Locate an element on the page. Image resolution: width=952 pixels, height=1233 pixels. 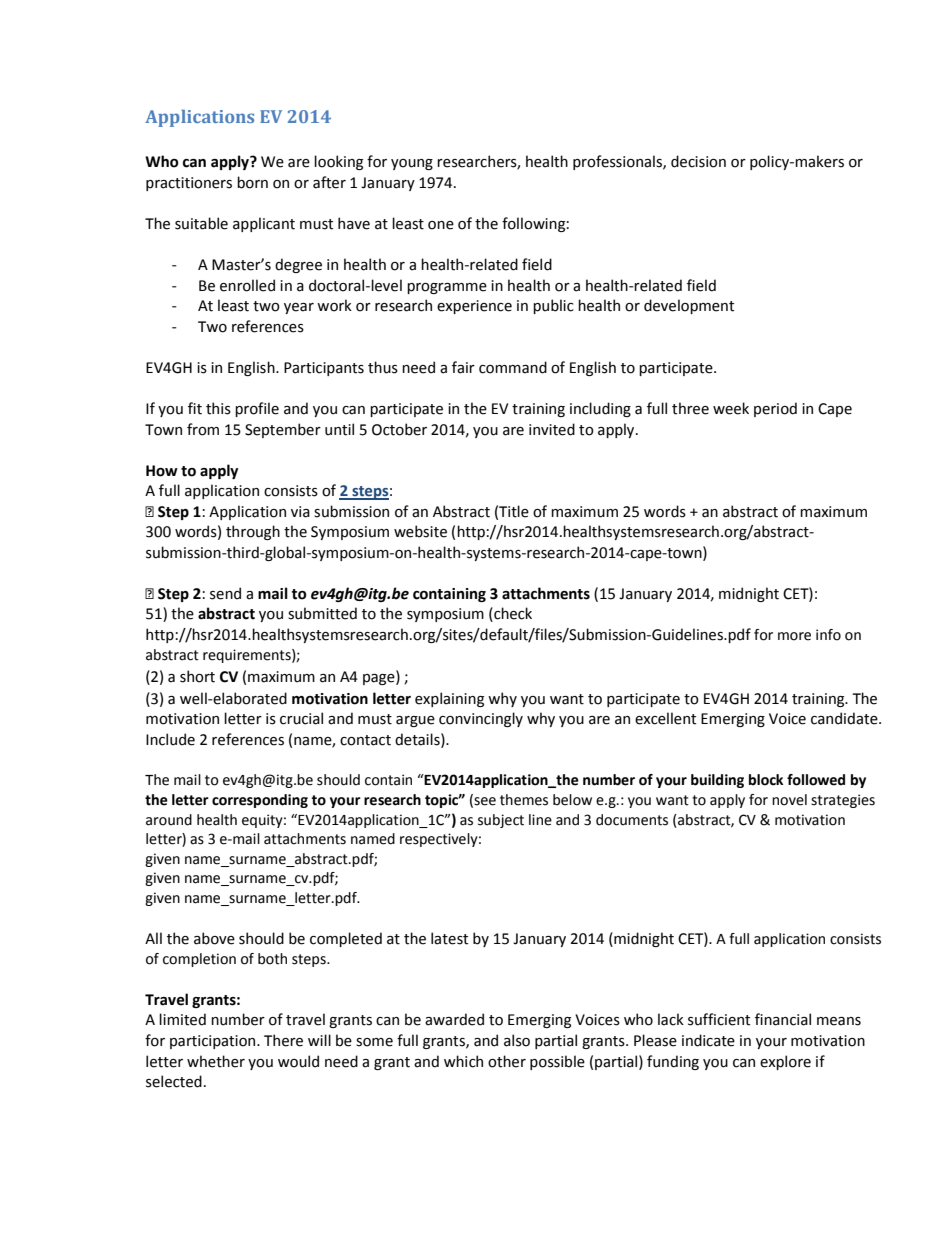
young is located at coordinates (412, 164).
